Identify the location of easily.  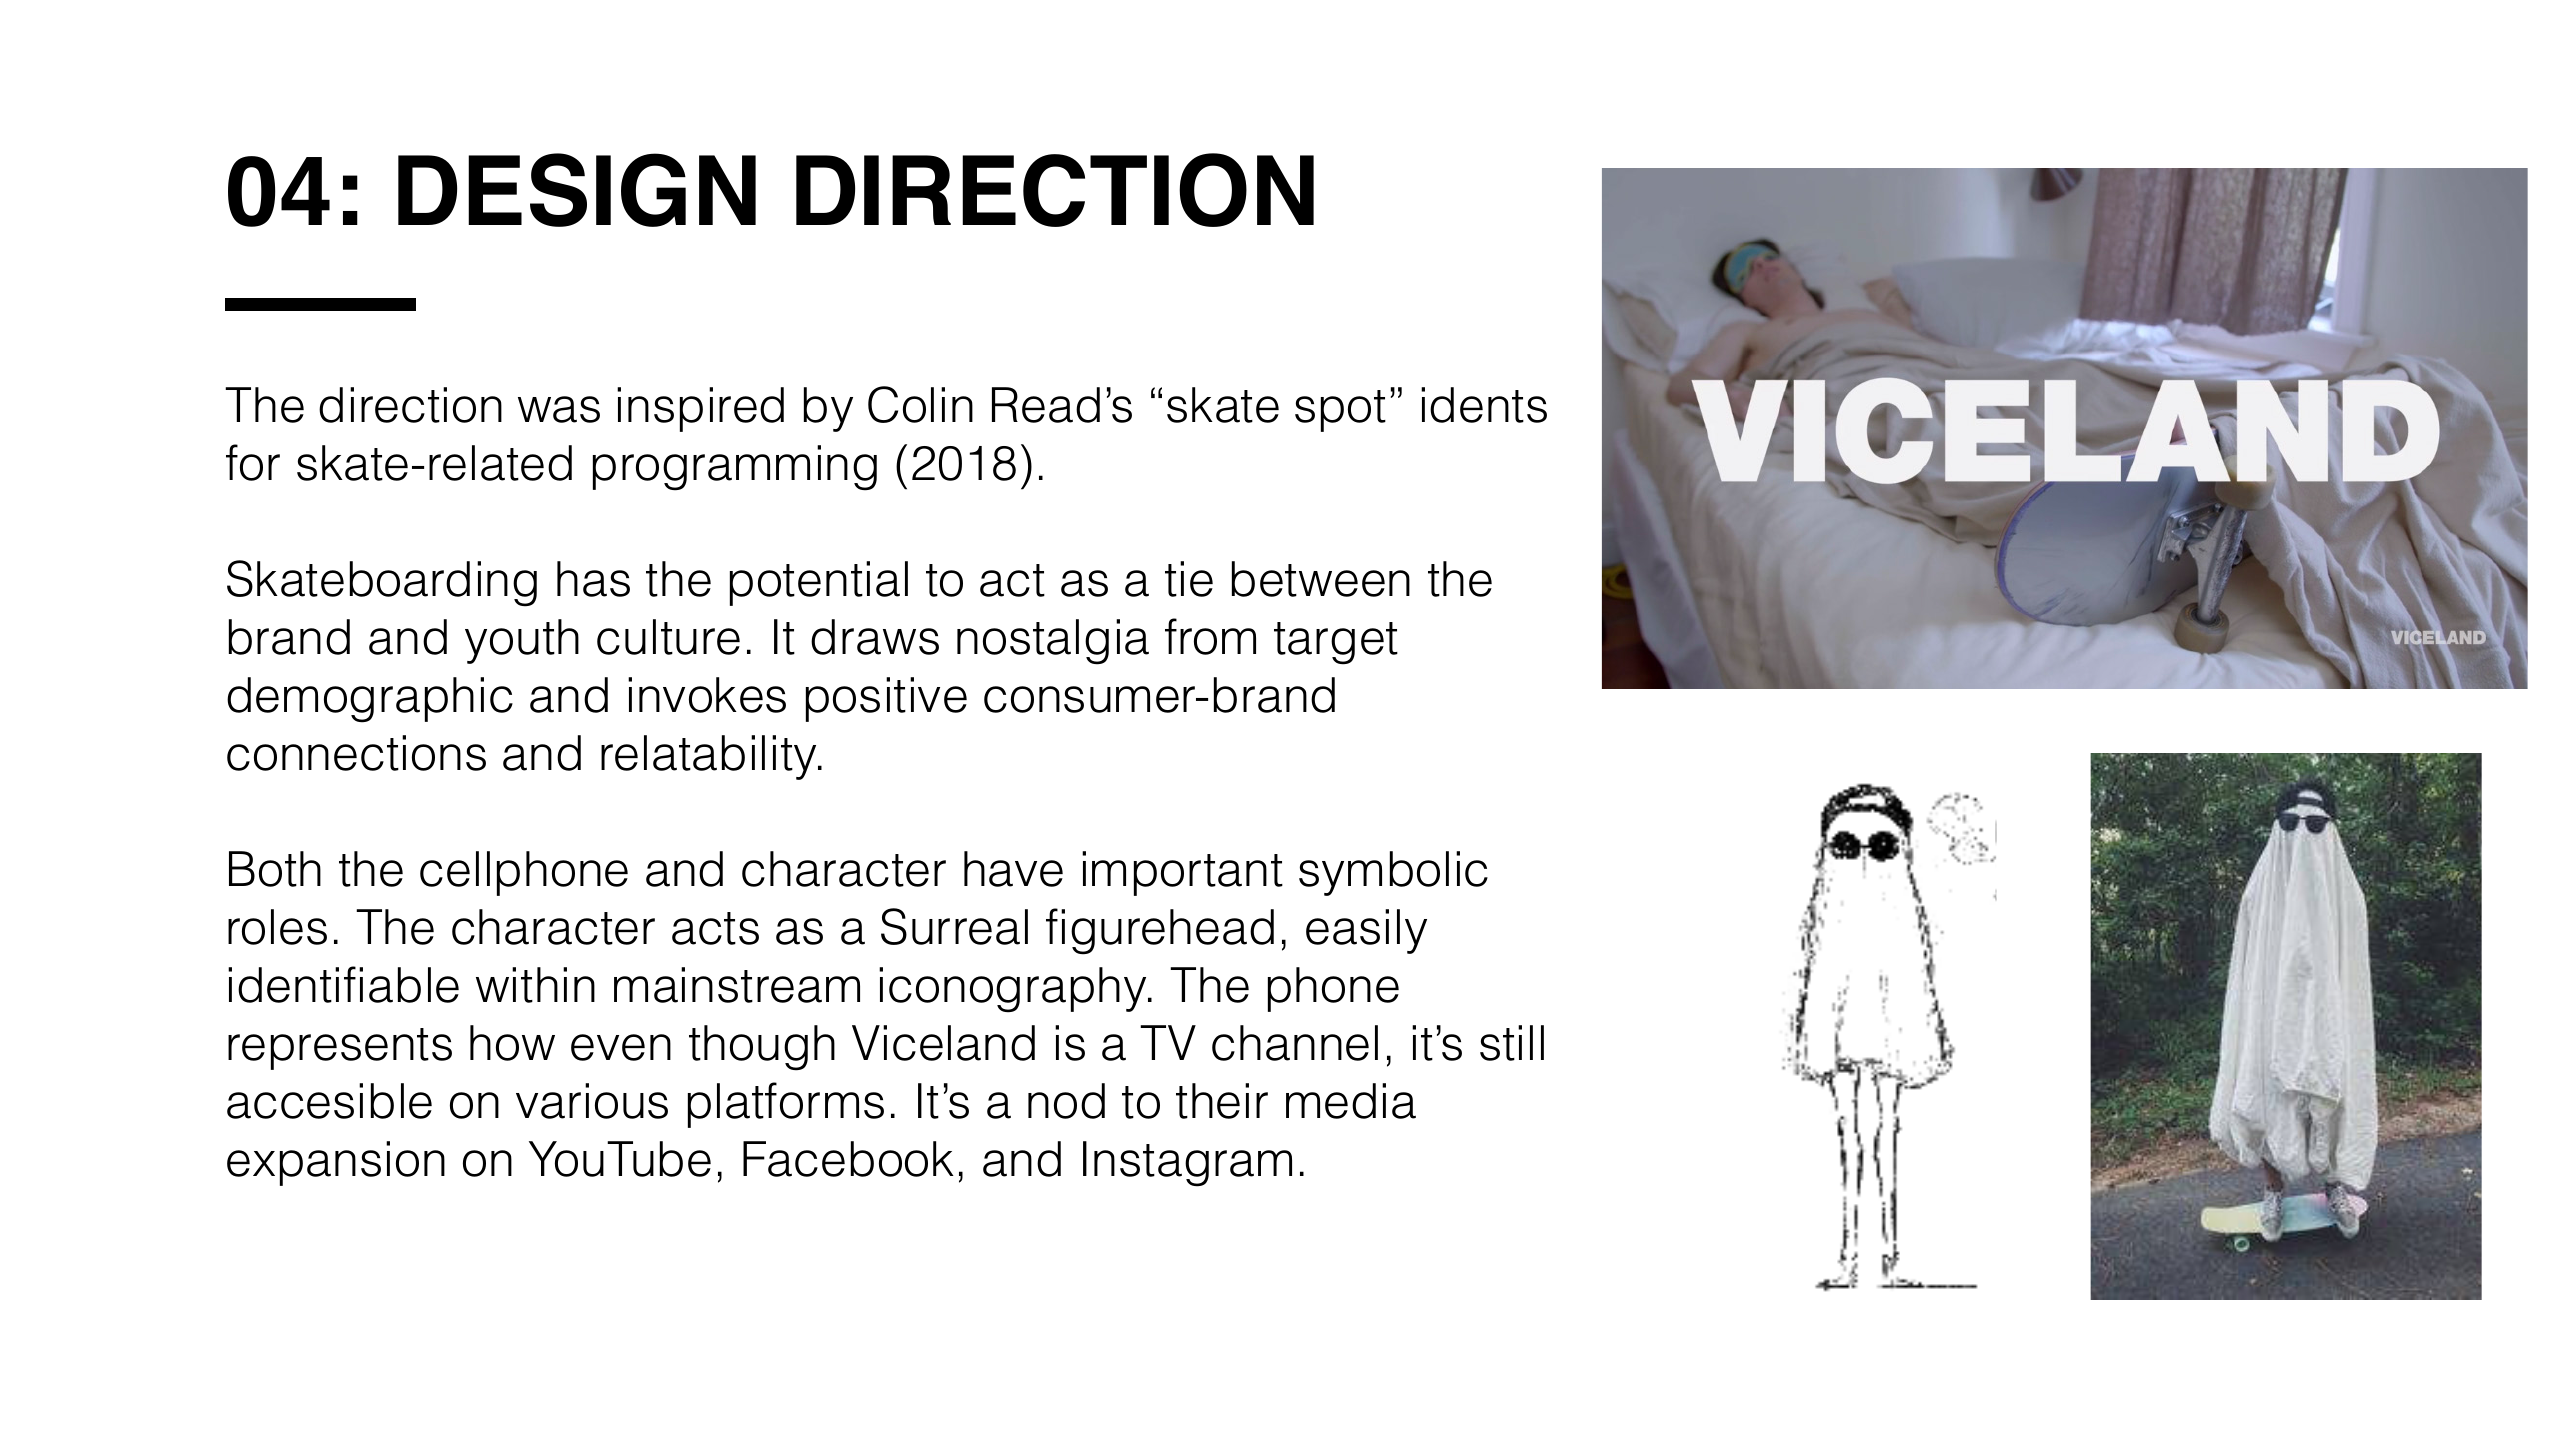
(1366, 931).
